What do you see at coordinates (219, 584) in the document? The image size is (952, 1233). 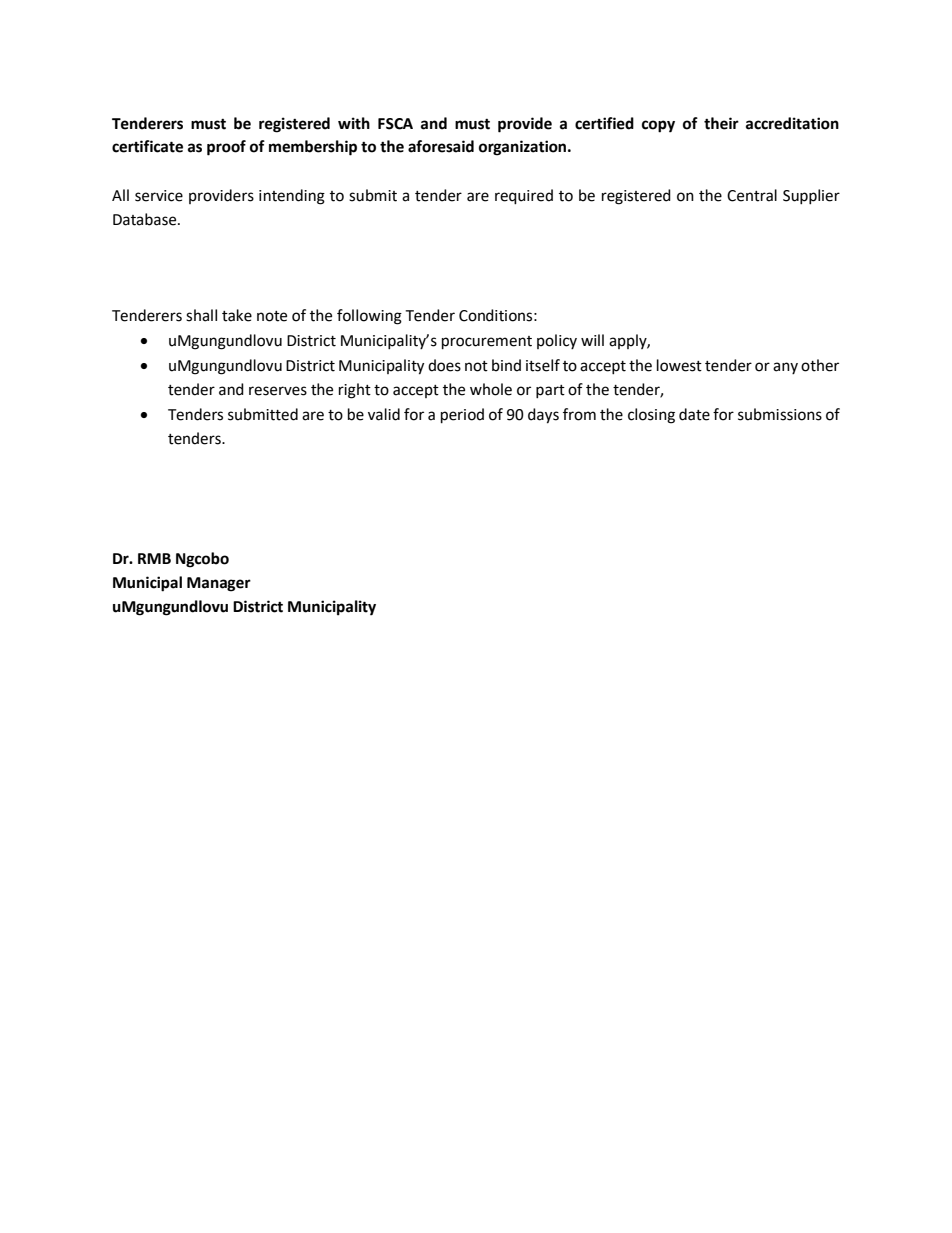 I see `Manager` at bounding box center [219, 584].
